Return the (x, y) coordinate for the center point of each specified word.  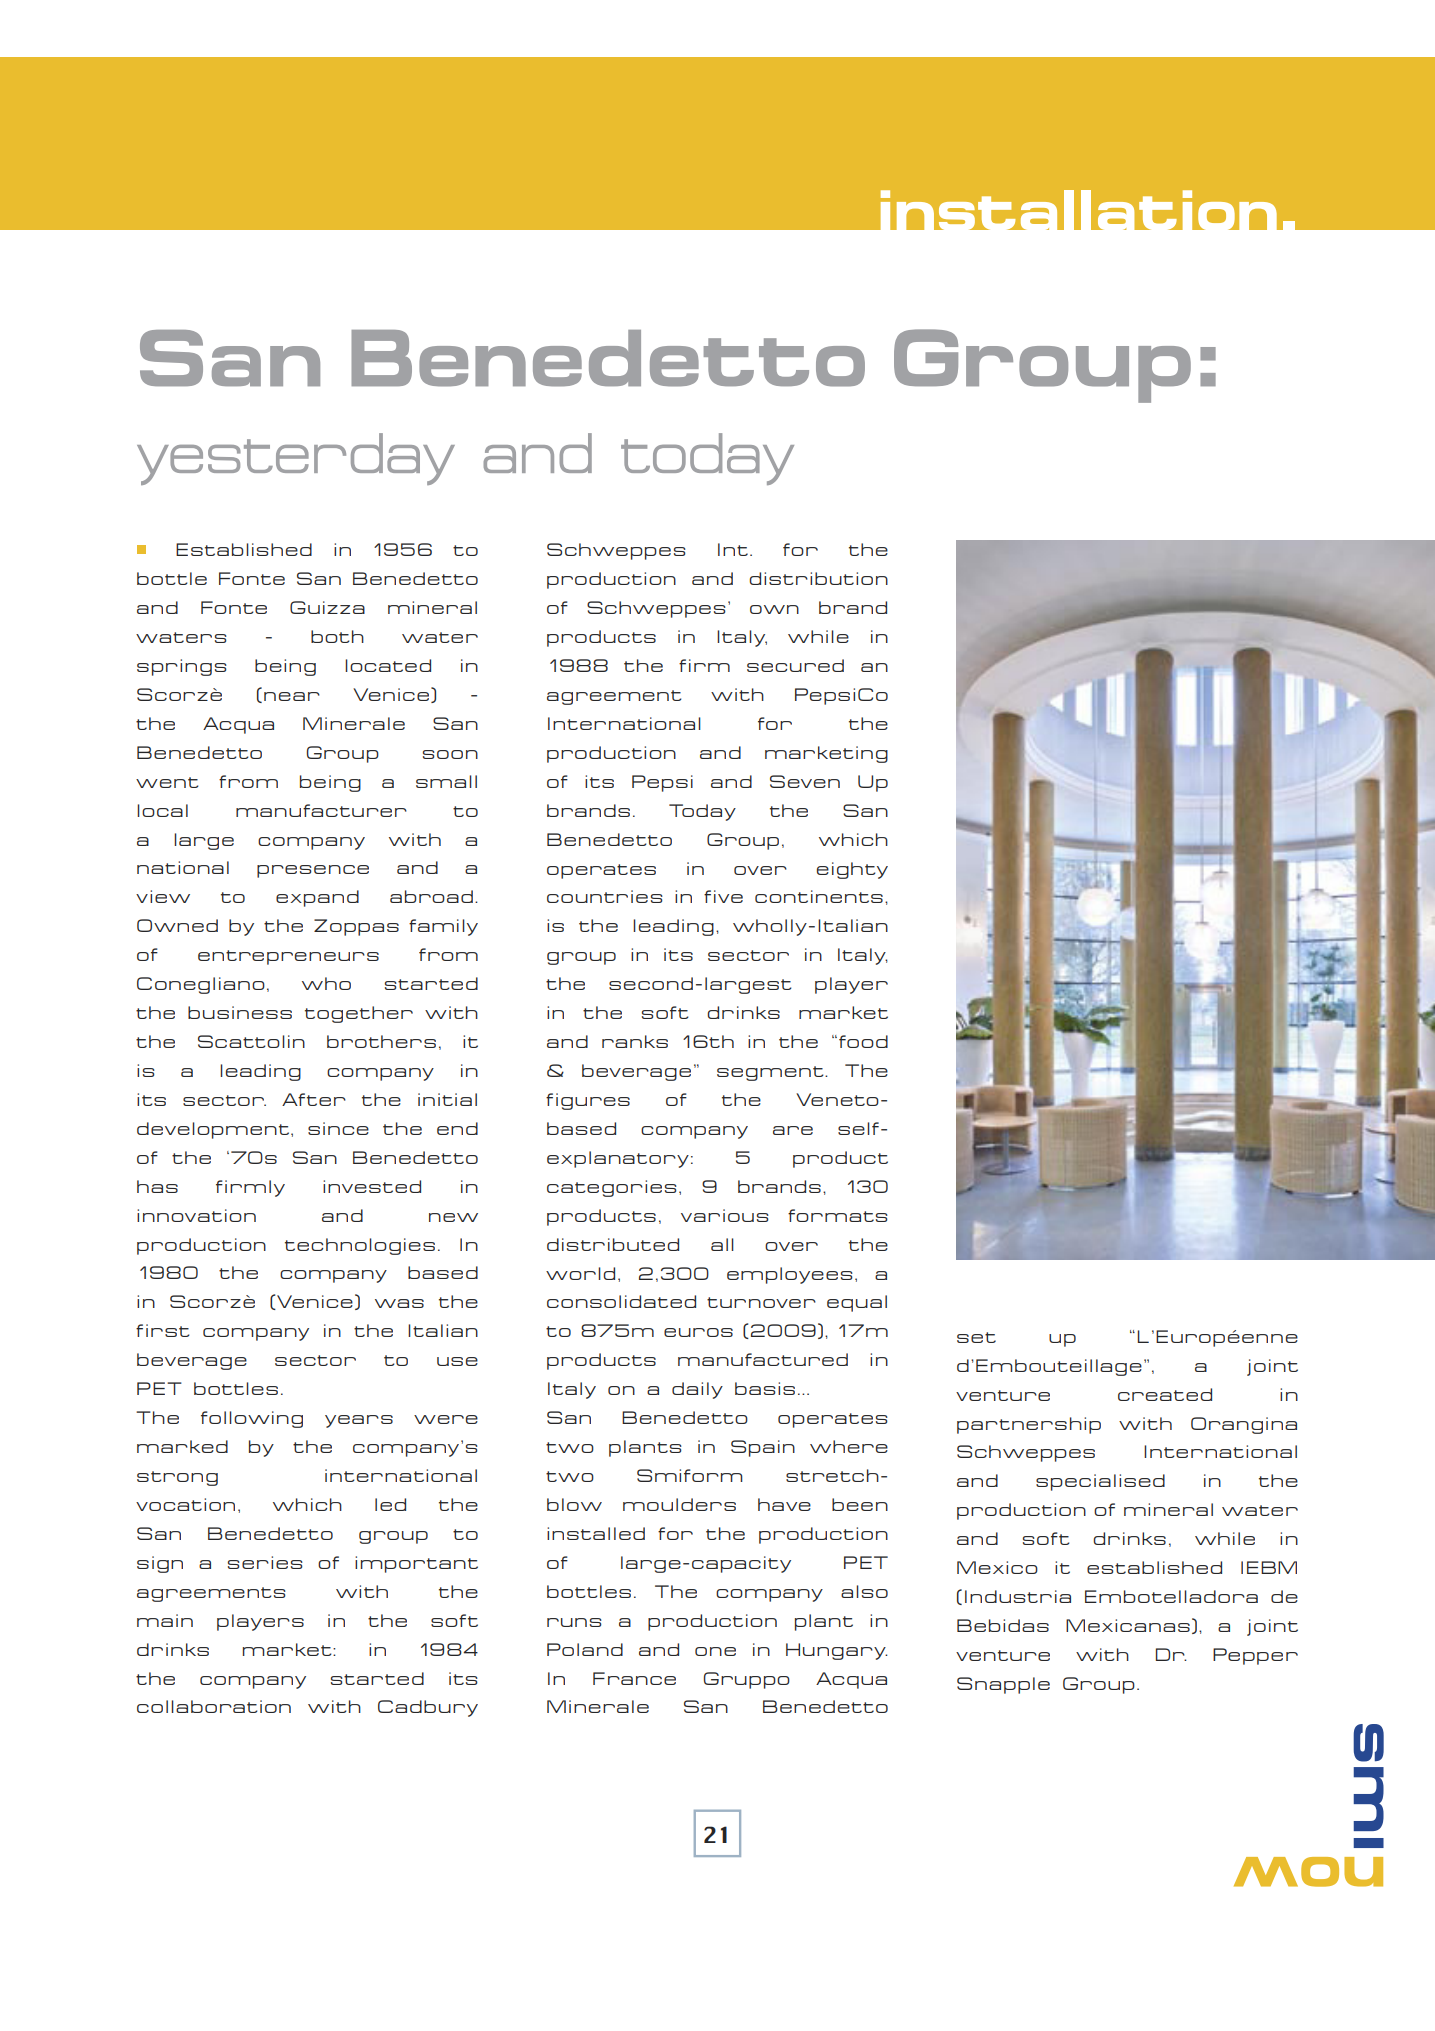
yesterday (296, 459)
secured (795, 665)
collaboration (214, 1706)
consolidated (621, 1301)
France (634, 1678)
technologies (360, 1246)
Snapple (1003, 1685)
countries (605, 896)
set (976, 1337)
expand (317, 898)
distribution (818, 578)
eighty (852, 870)
